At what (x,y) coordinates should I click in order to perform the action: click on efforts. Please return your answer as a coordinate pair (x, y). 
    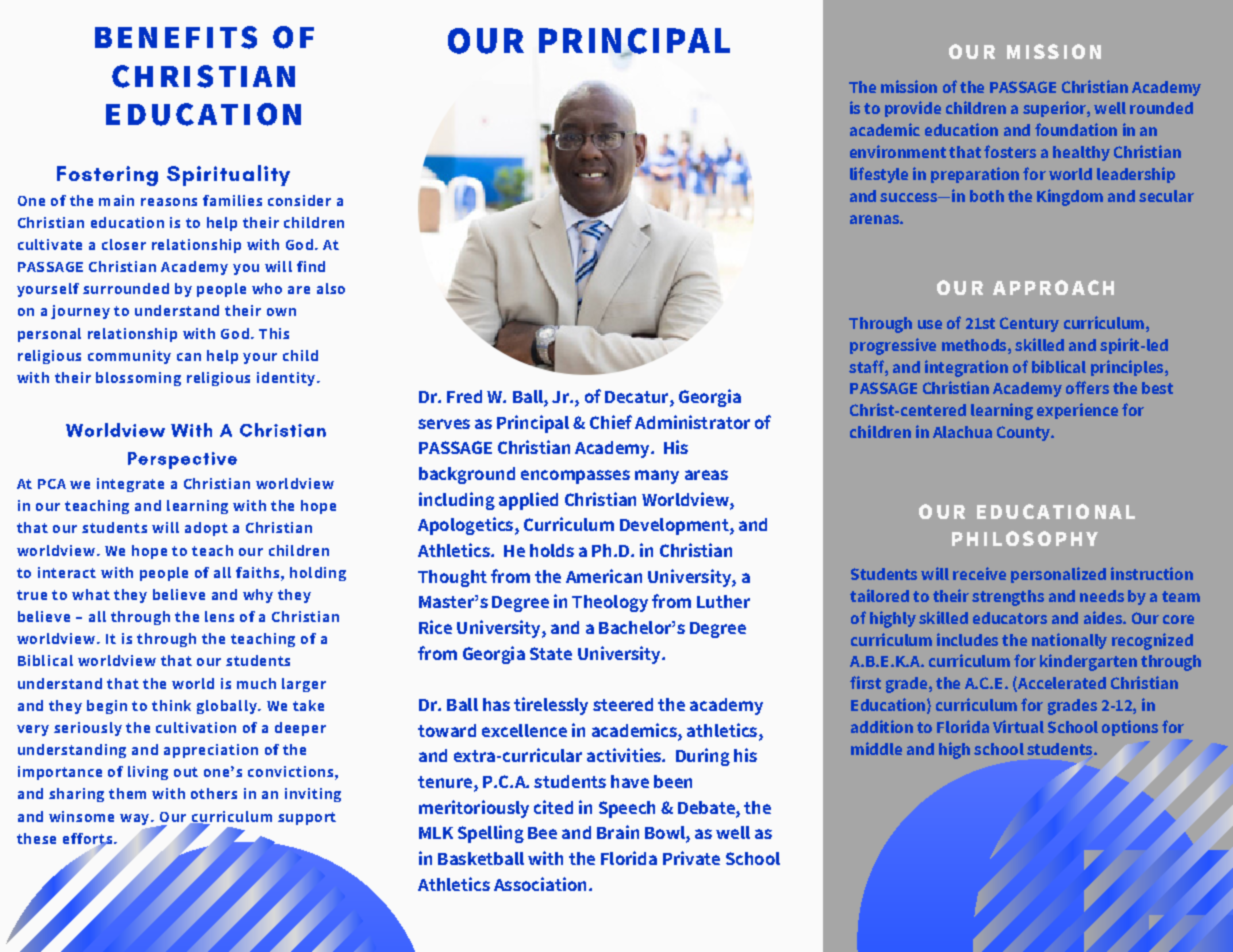
    Looking at the image, I should click on (87, 839).
